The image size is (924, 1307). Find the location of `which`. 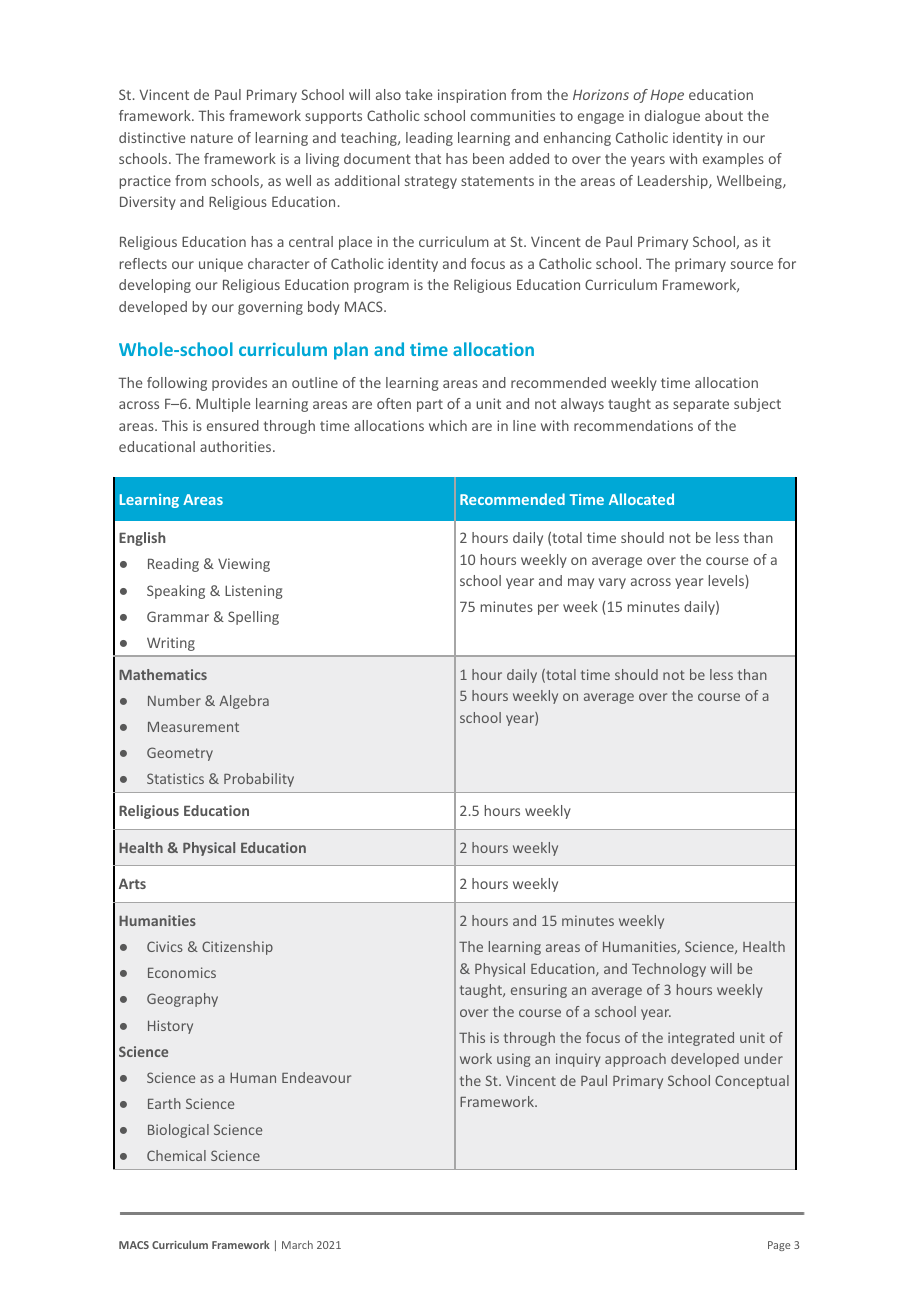

which is located at coordinates (448, 425).
